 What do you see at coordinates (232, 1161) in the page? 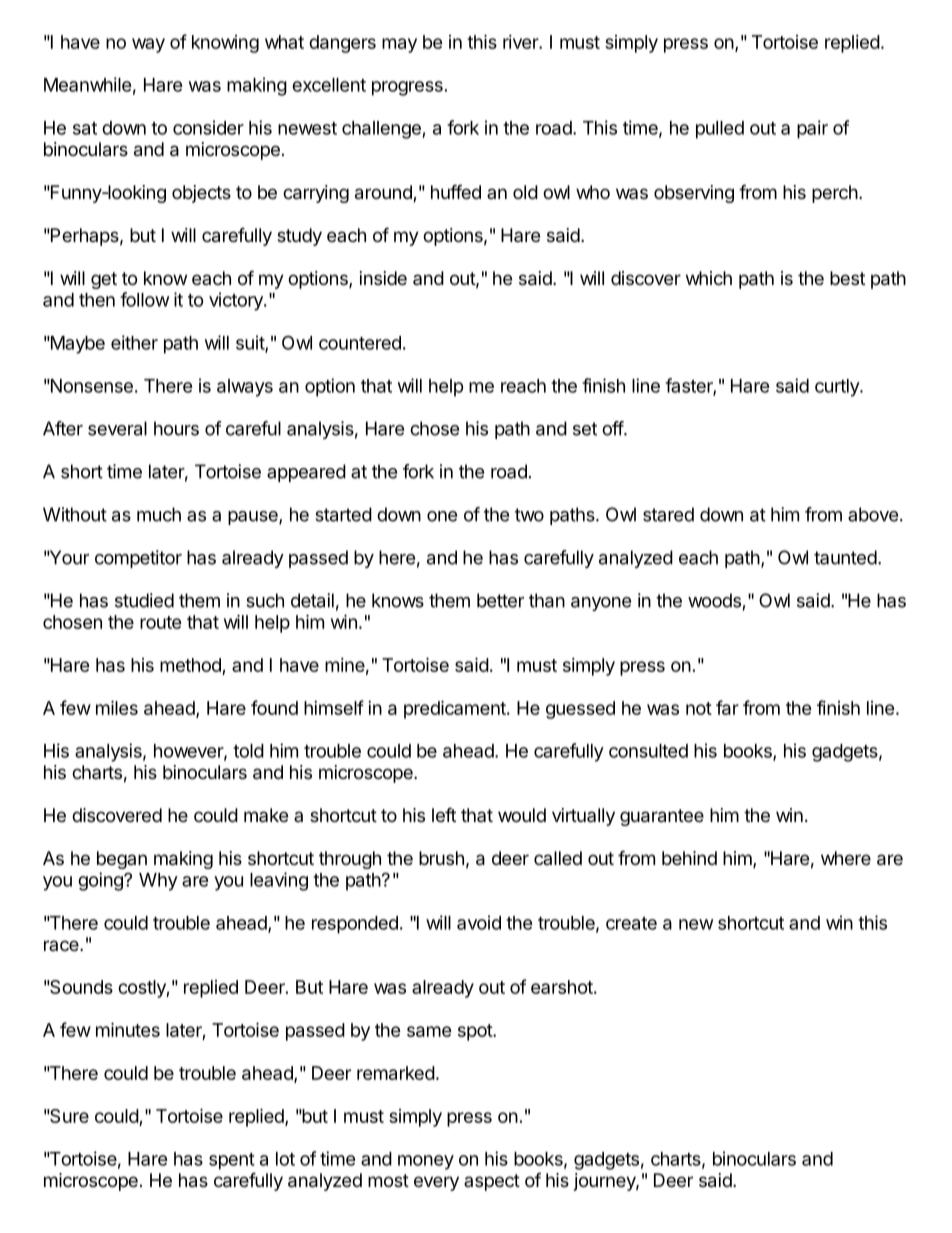
I see `spent` at bounding box center [232, 1161].
